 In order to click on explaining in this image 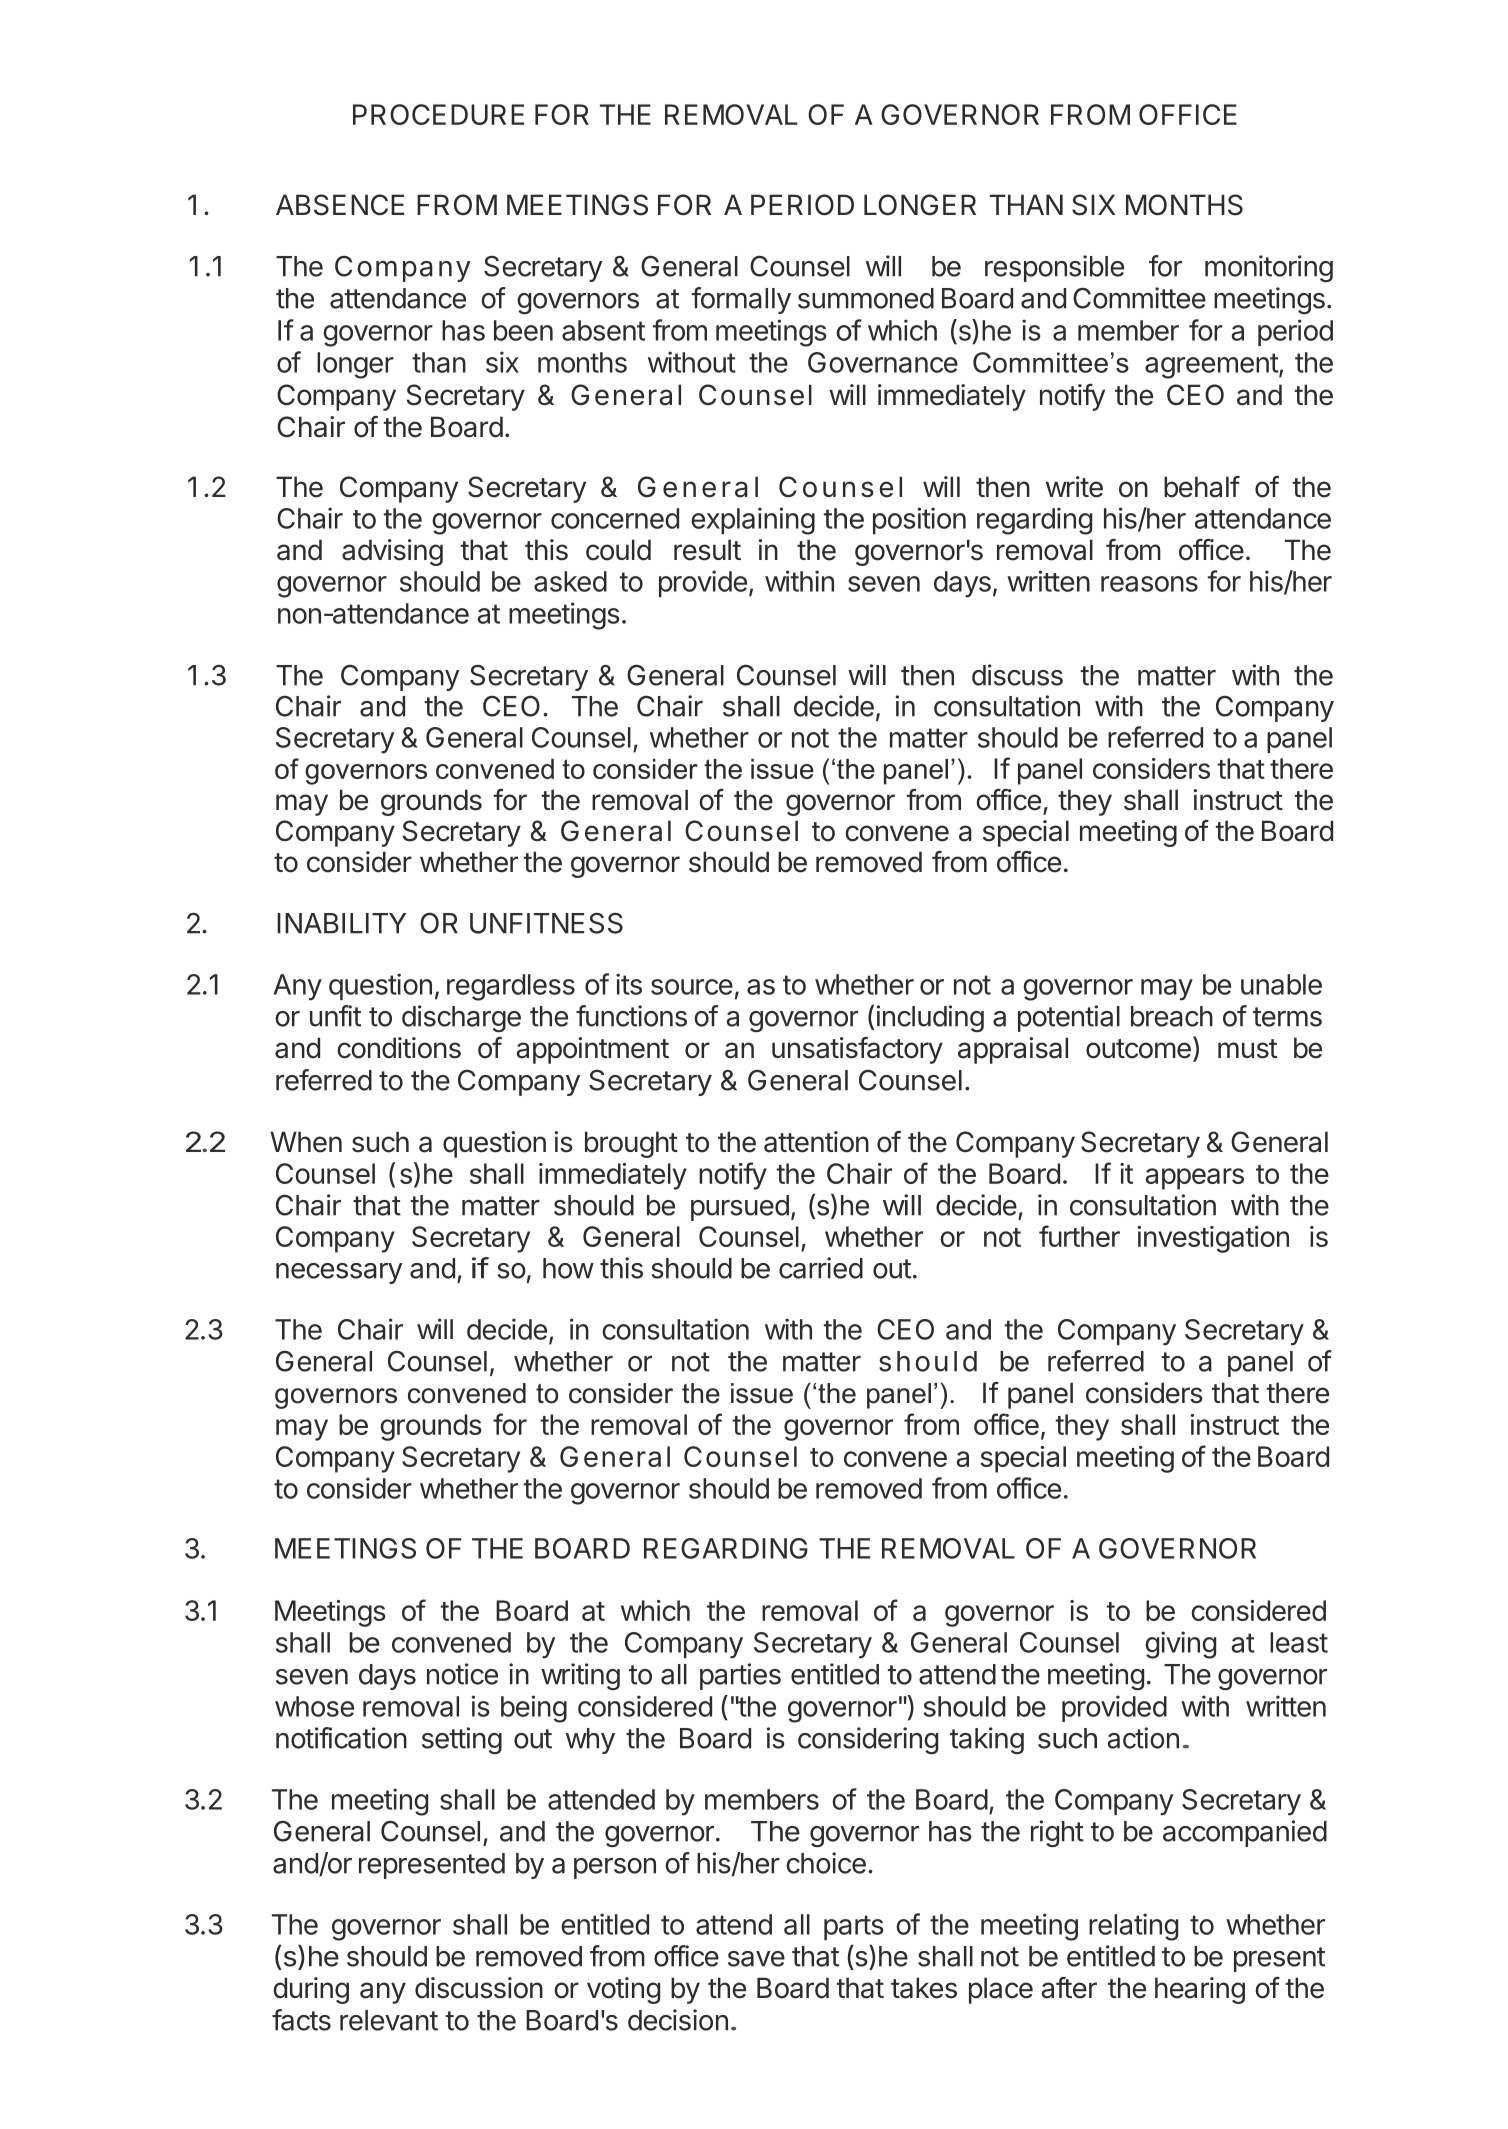, I will do `click(753, 521)`.
